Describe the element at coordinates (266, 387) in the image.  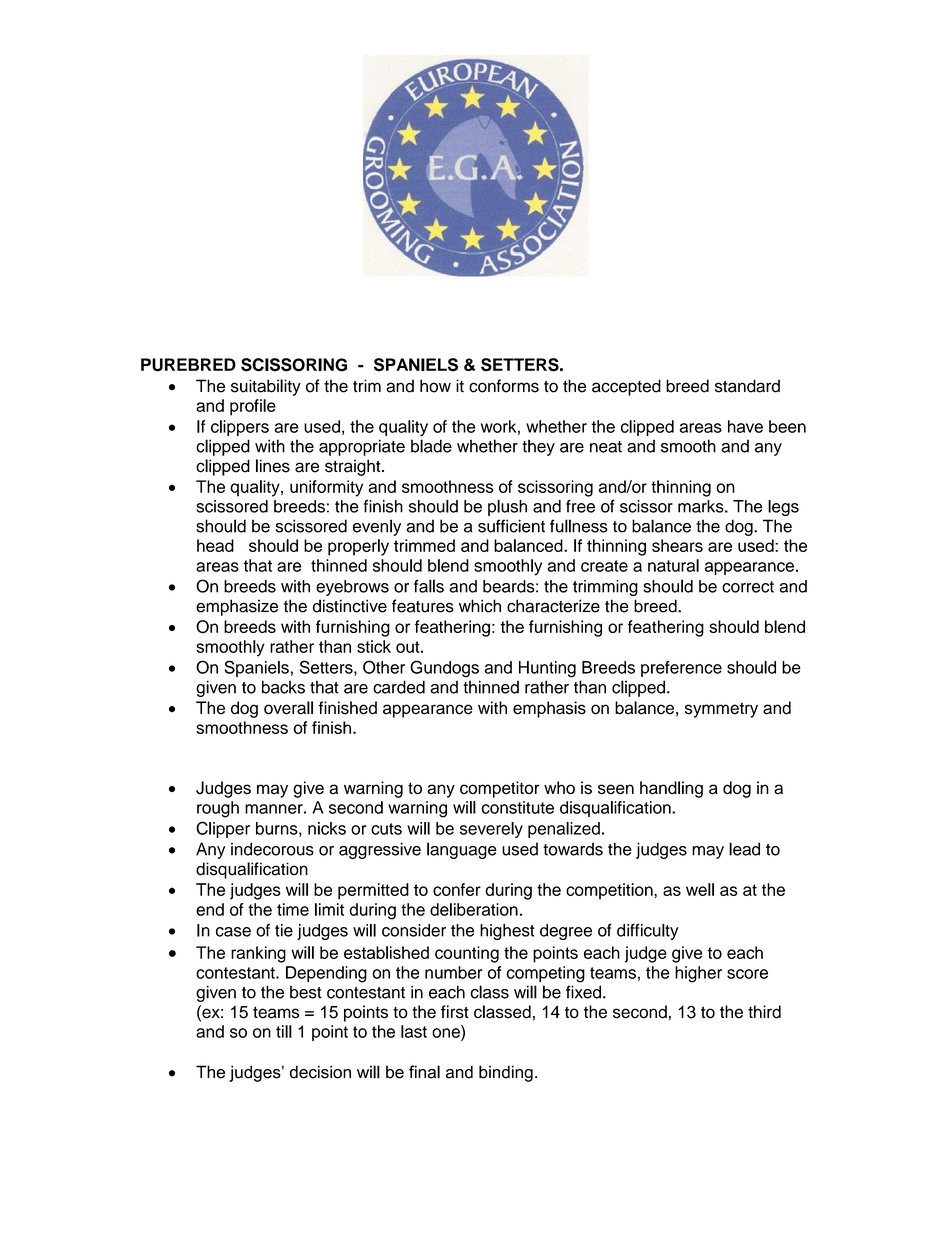
I see `suitability` at that location.
